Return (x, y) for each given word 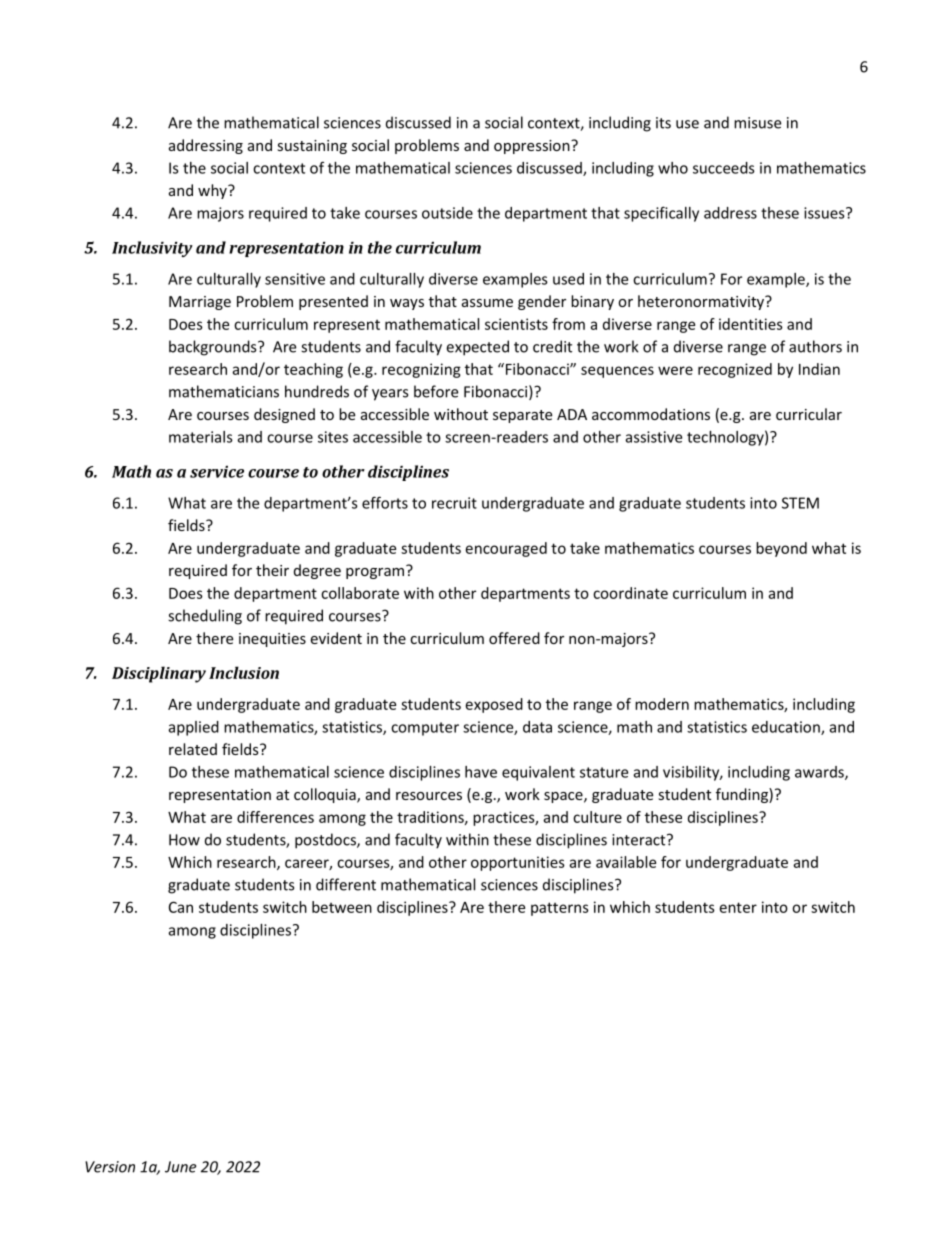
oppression (533, 147)
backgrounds (214, 348)
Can (181, 907)
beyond (781, 549)
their (272, 570)
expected (477, 348)
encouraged (506, 549)
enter (738, 907)
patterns (560, 909)
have (481, 772)
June (180, 1167)
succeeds (724, 168)
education (787, 728)
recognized (735, 370)
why (213, 191)
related (193, 749)
